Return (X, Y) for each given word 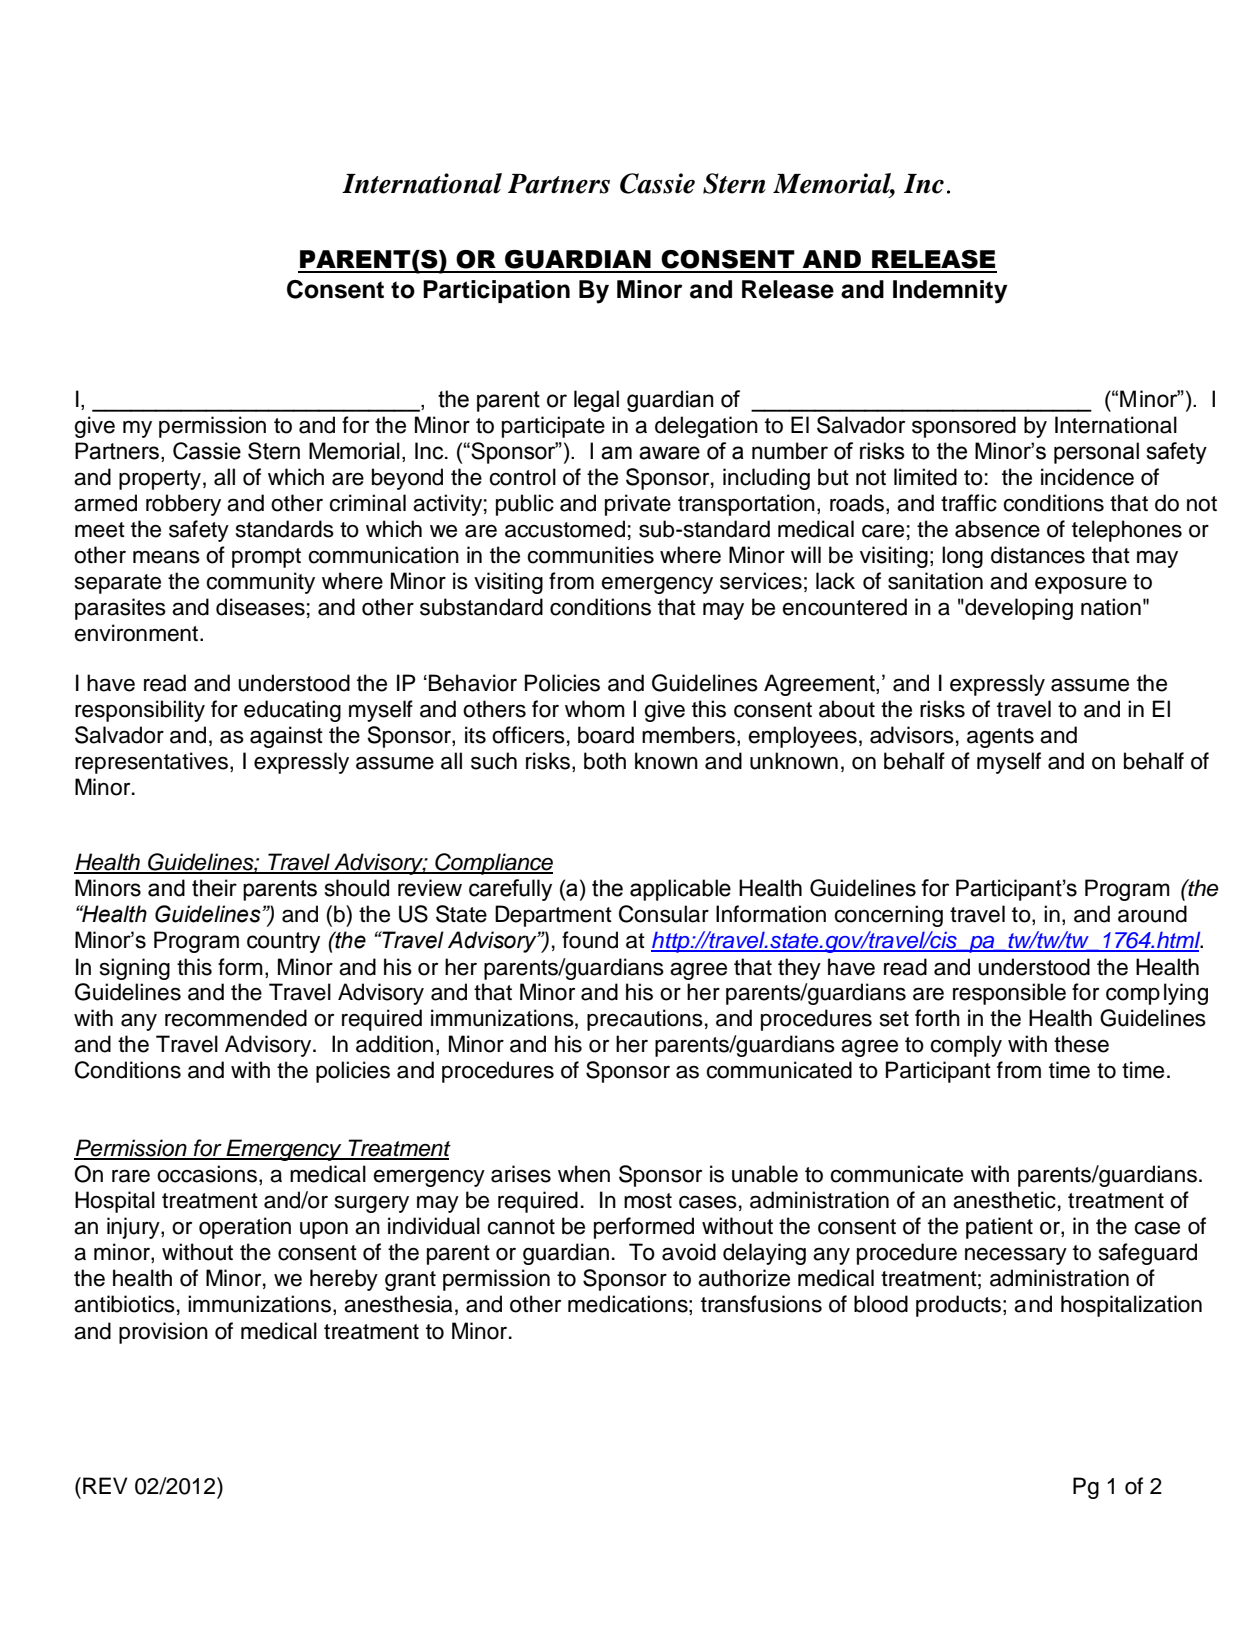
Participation (496, 291)
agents (1000, 738)
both (605, 761)
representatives (151, 763)
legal (596, 401)
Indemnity (950, 292)
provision (163, 1333)
